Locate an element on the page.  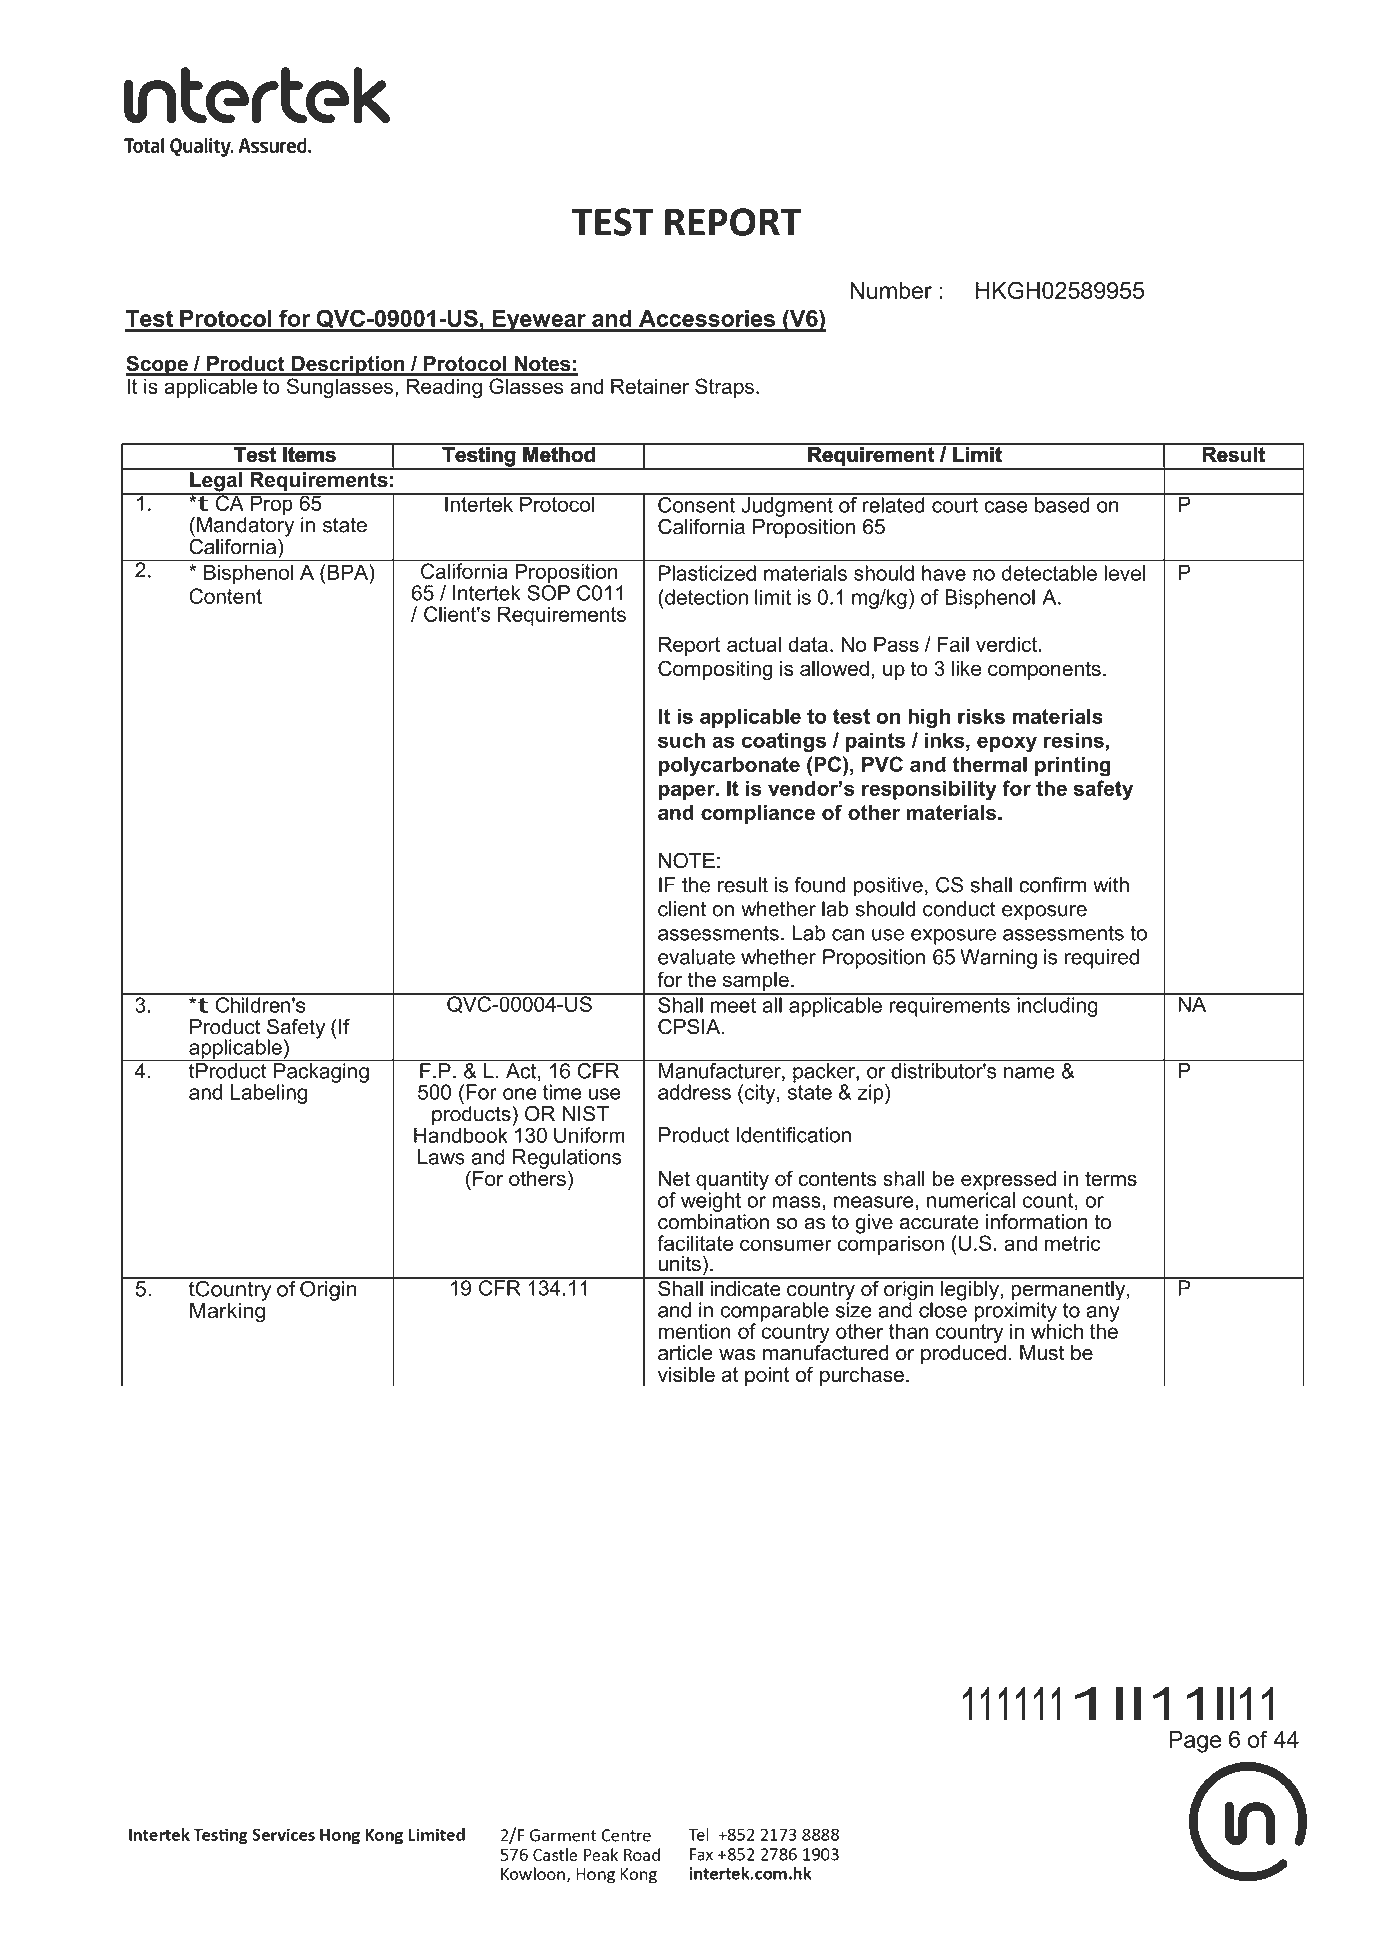
Compositing is located at coordinates (715, 670).
